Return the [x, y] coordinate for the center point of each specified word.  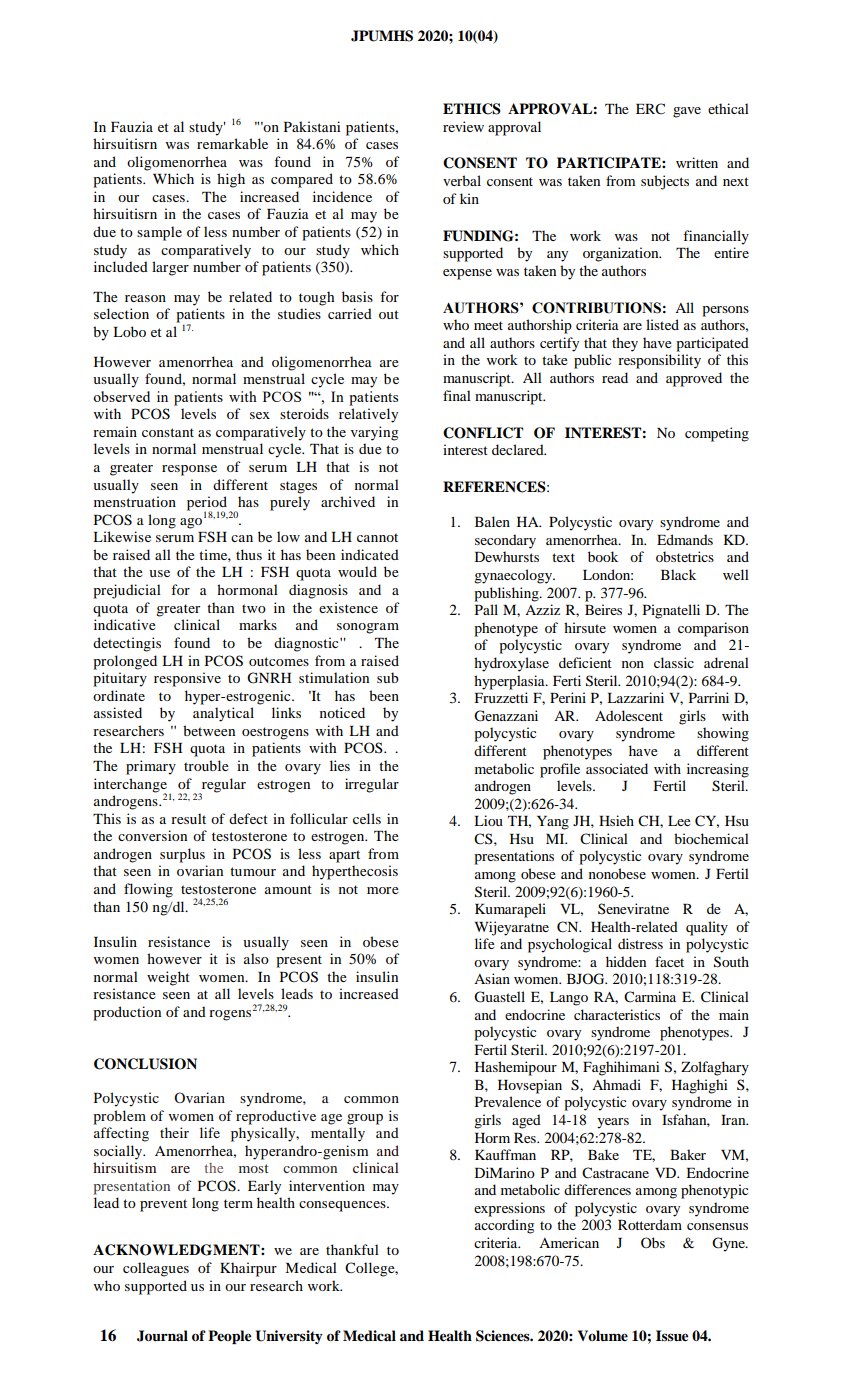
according [504, 1226]
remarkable [232, 143]
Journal [162, 1336]
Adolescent [629, 715]
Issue [672, 1336]
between [209, 730]
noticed [342, 712]
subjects [665, 182]
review [463, 126]
